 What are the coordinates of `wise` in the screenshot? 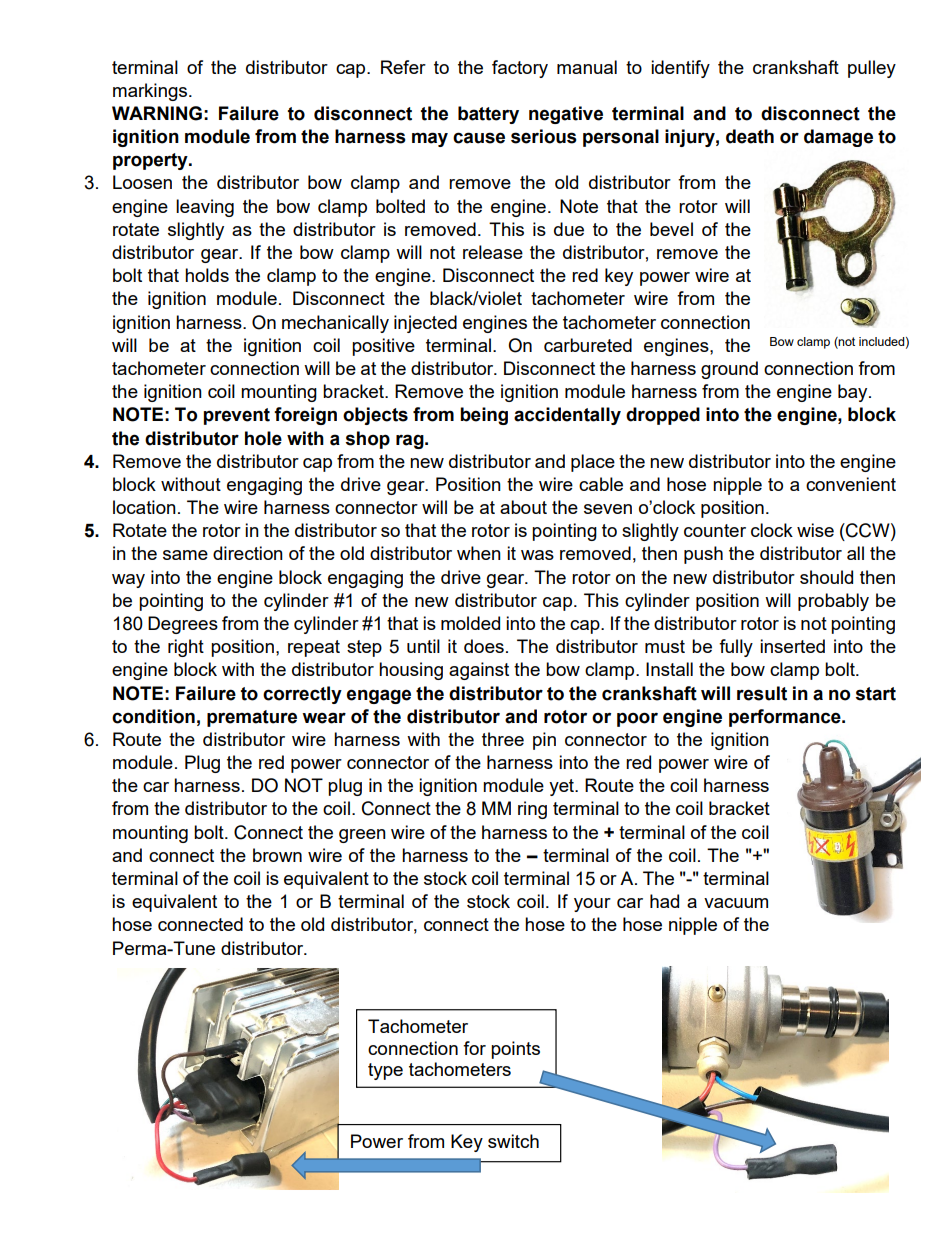 It's located at (815, 530).
